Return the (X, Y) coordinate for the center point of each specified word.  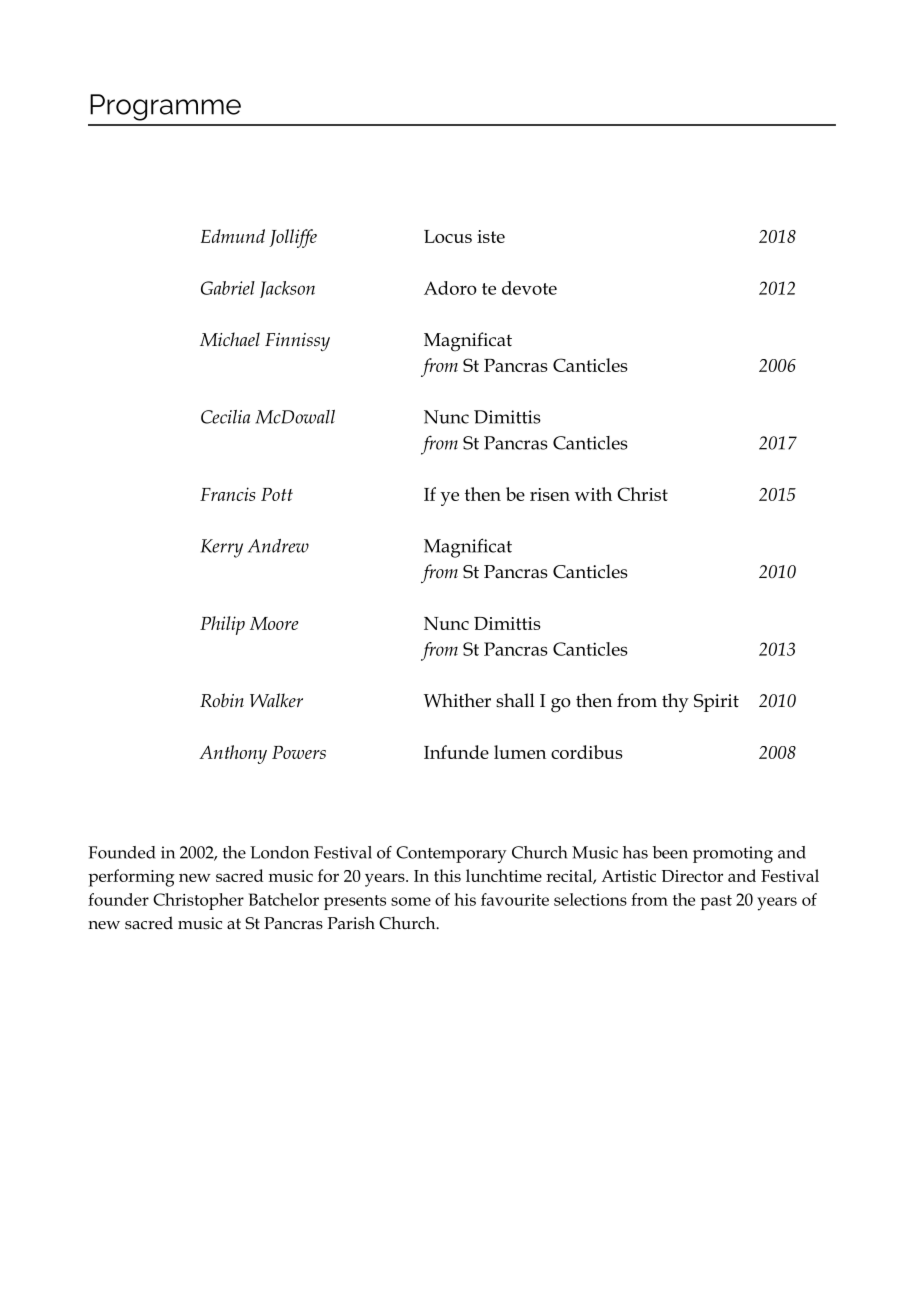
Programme (165, 107)
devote (529, 288)
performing (131, 878)
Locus (448, 236)
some (411, 901)
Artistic (628, 876)
